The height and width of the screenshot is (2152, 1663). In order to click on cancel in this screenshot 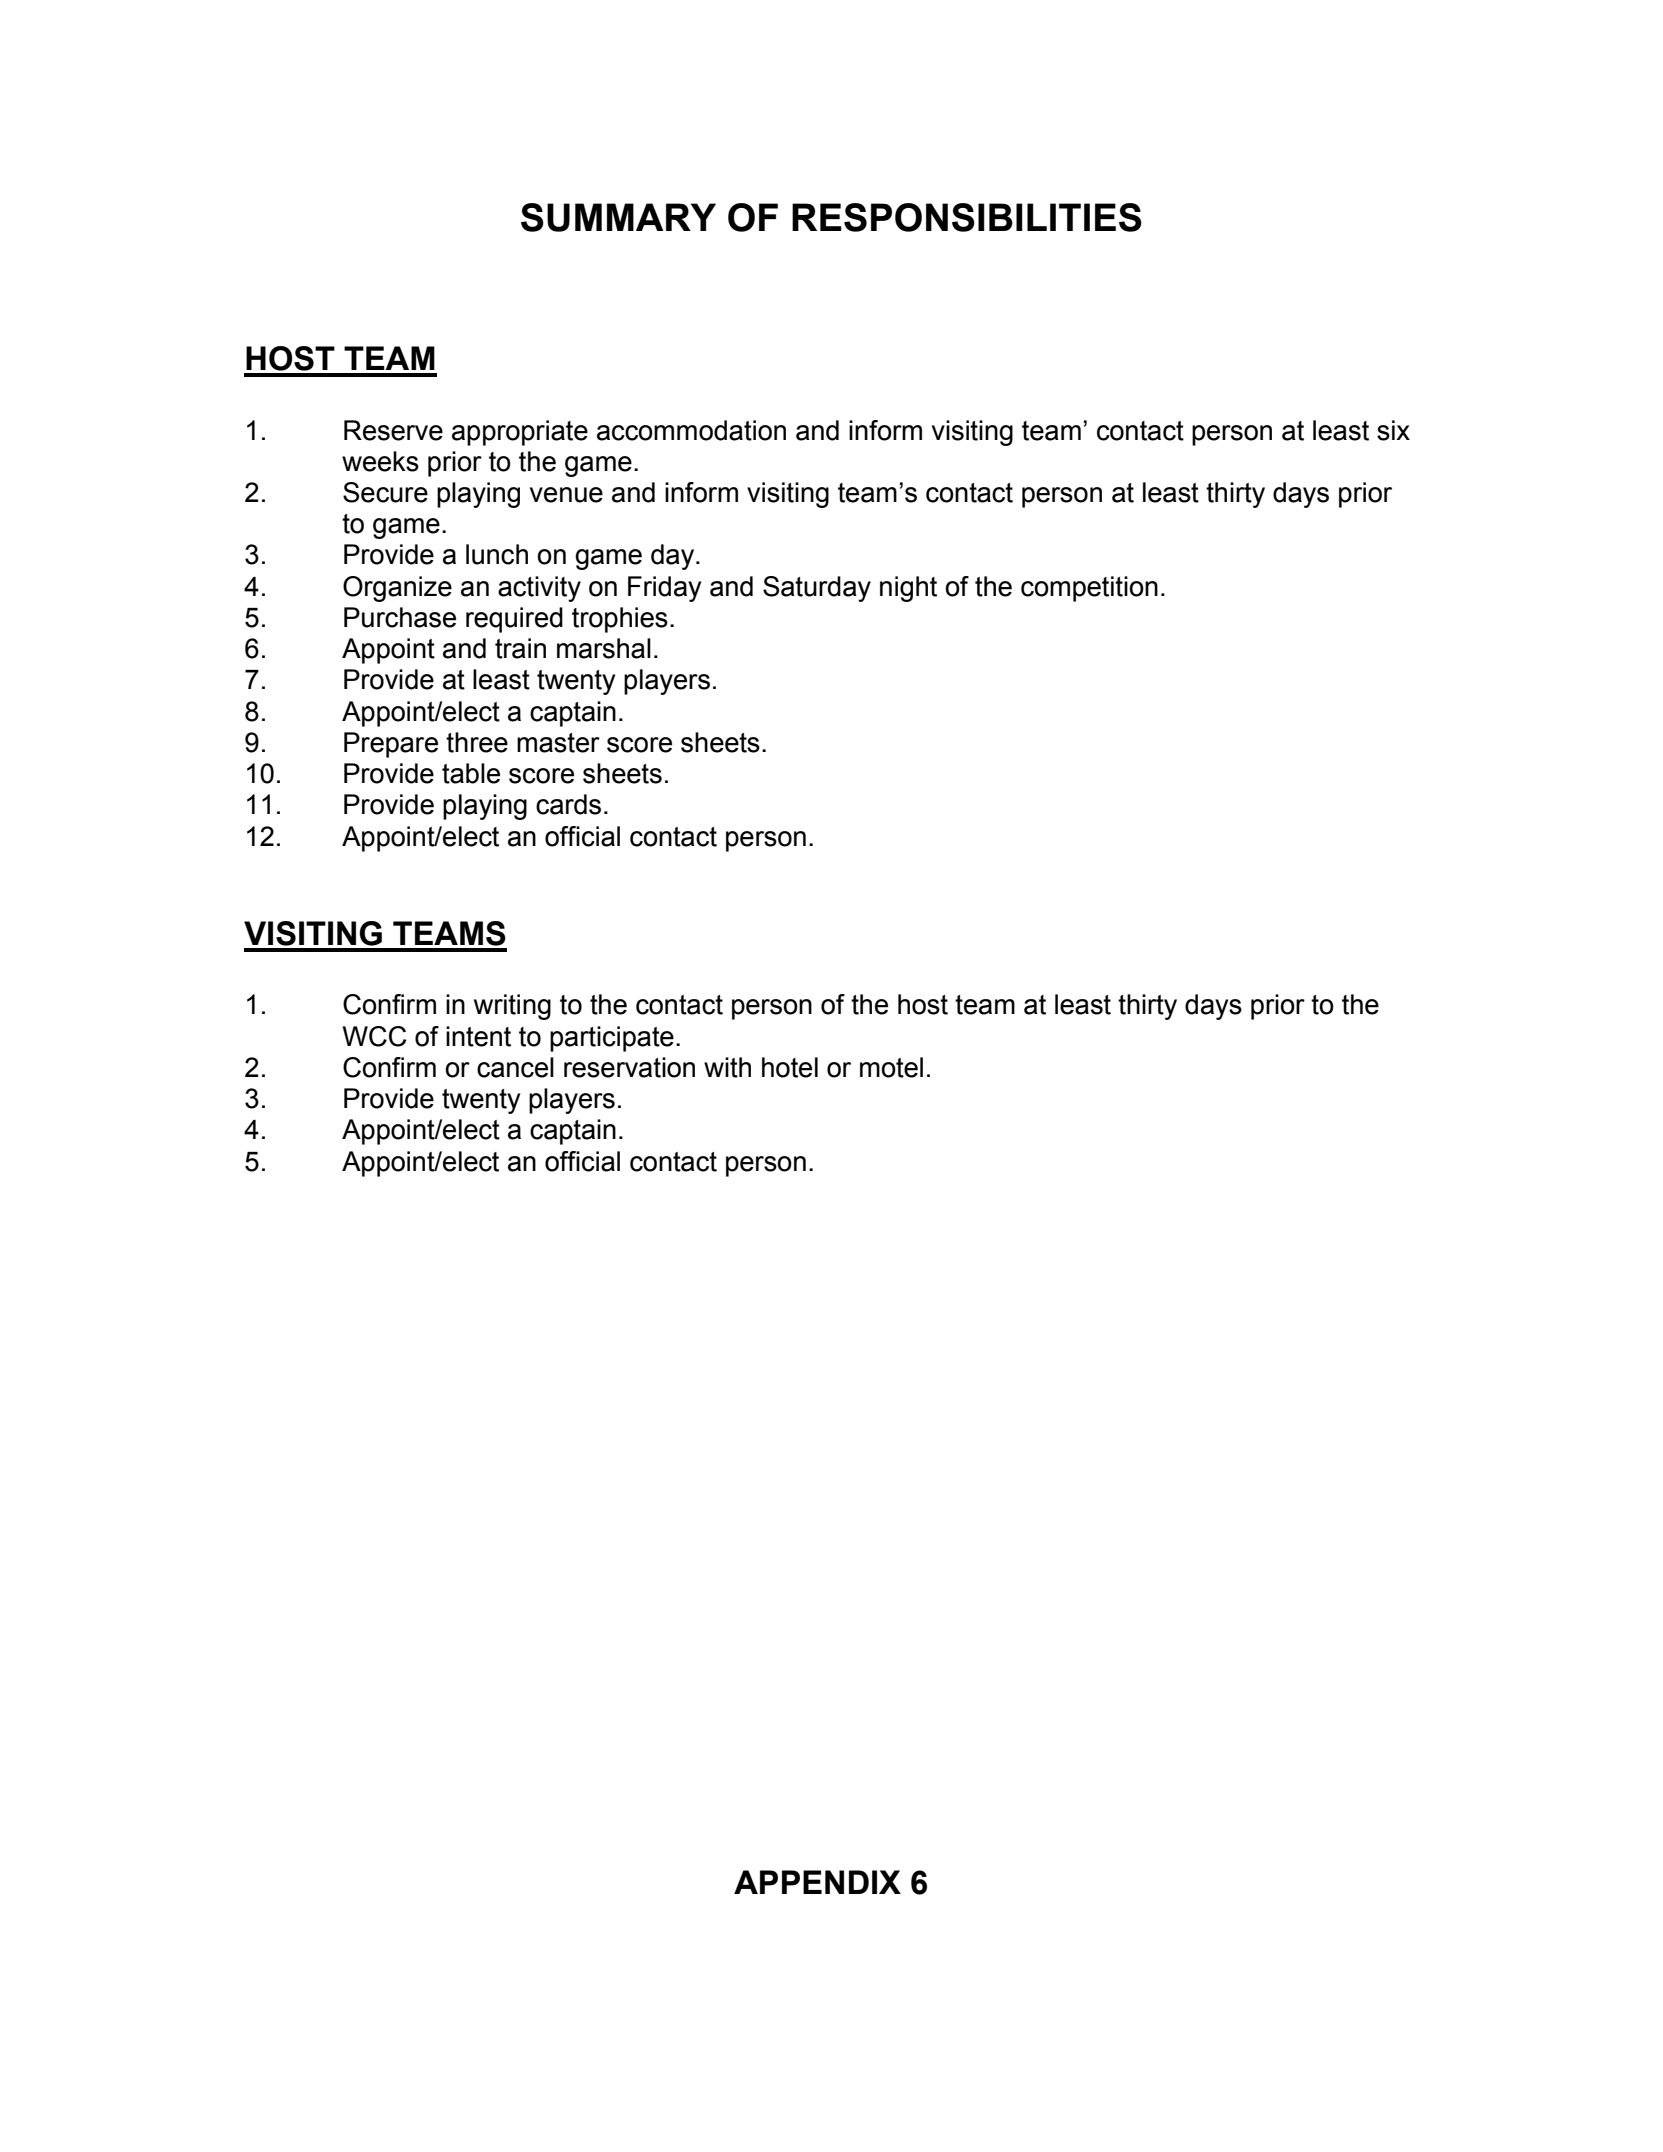, I will do `click(515, 1067)`.
